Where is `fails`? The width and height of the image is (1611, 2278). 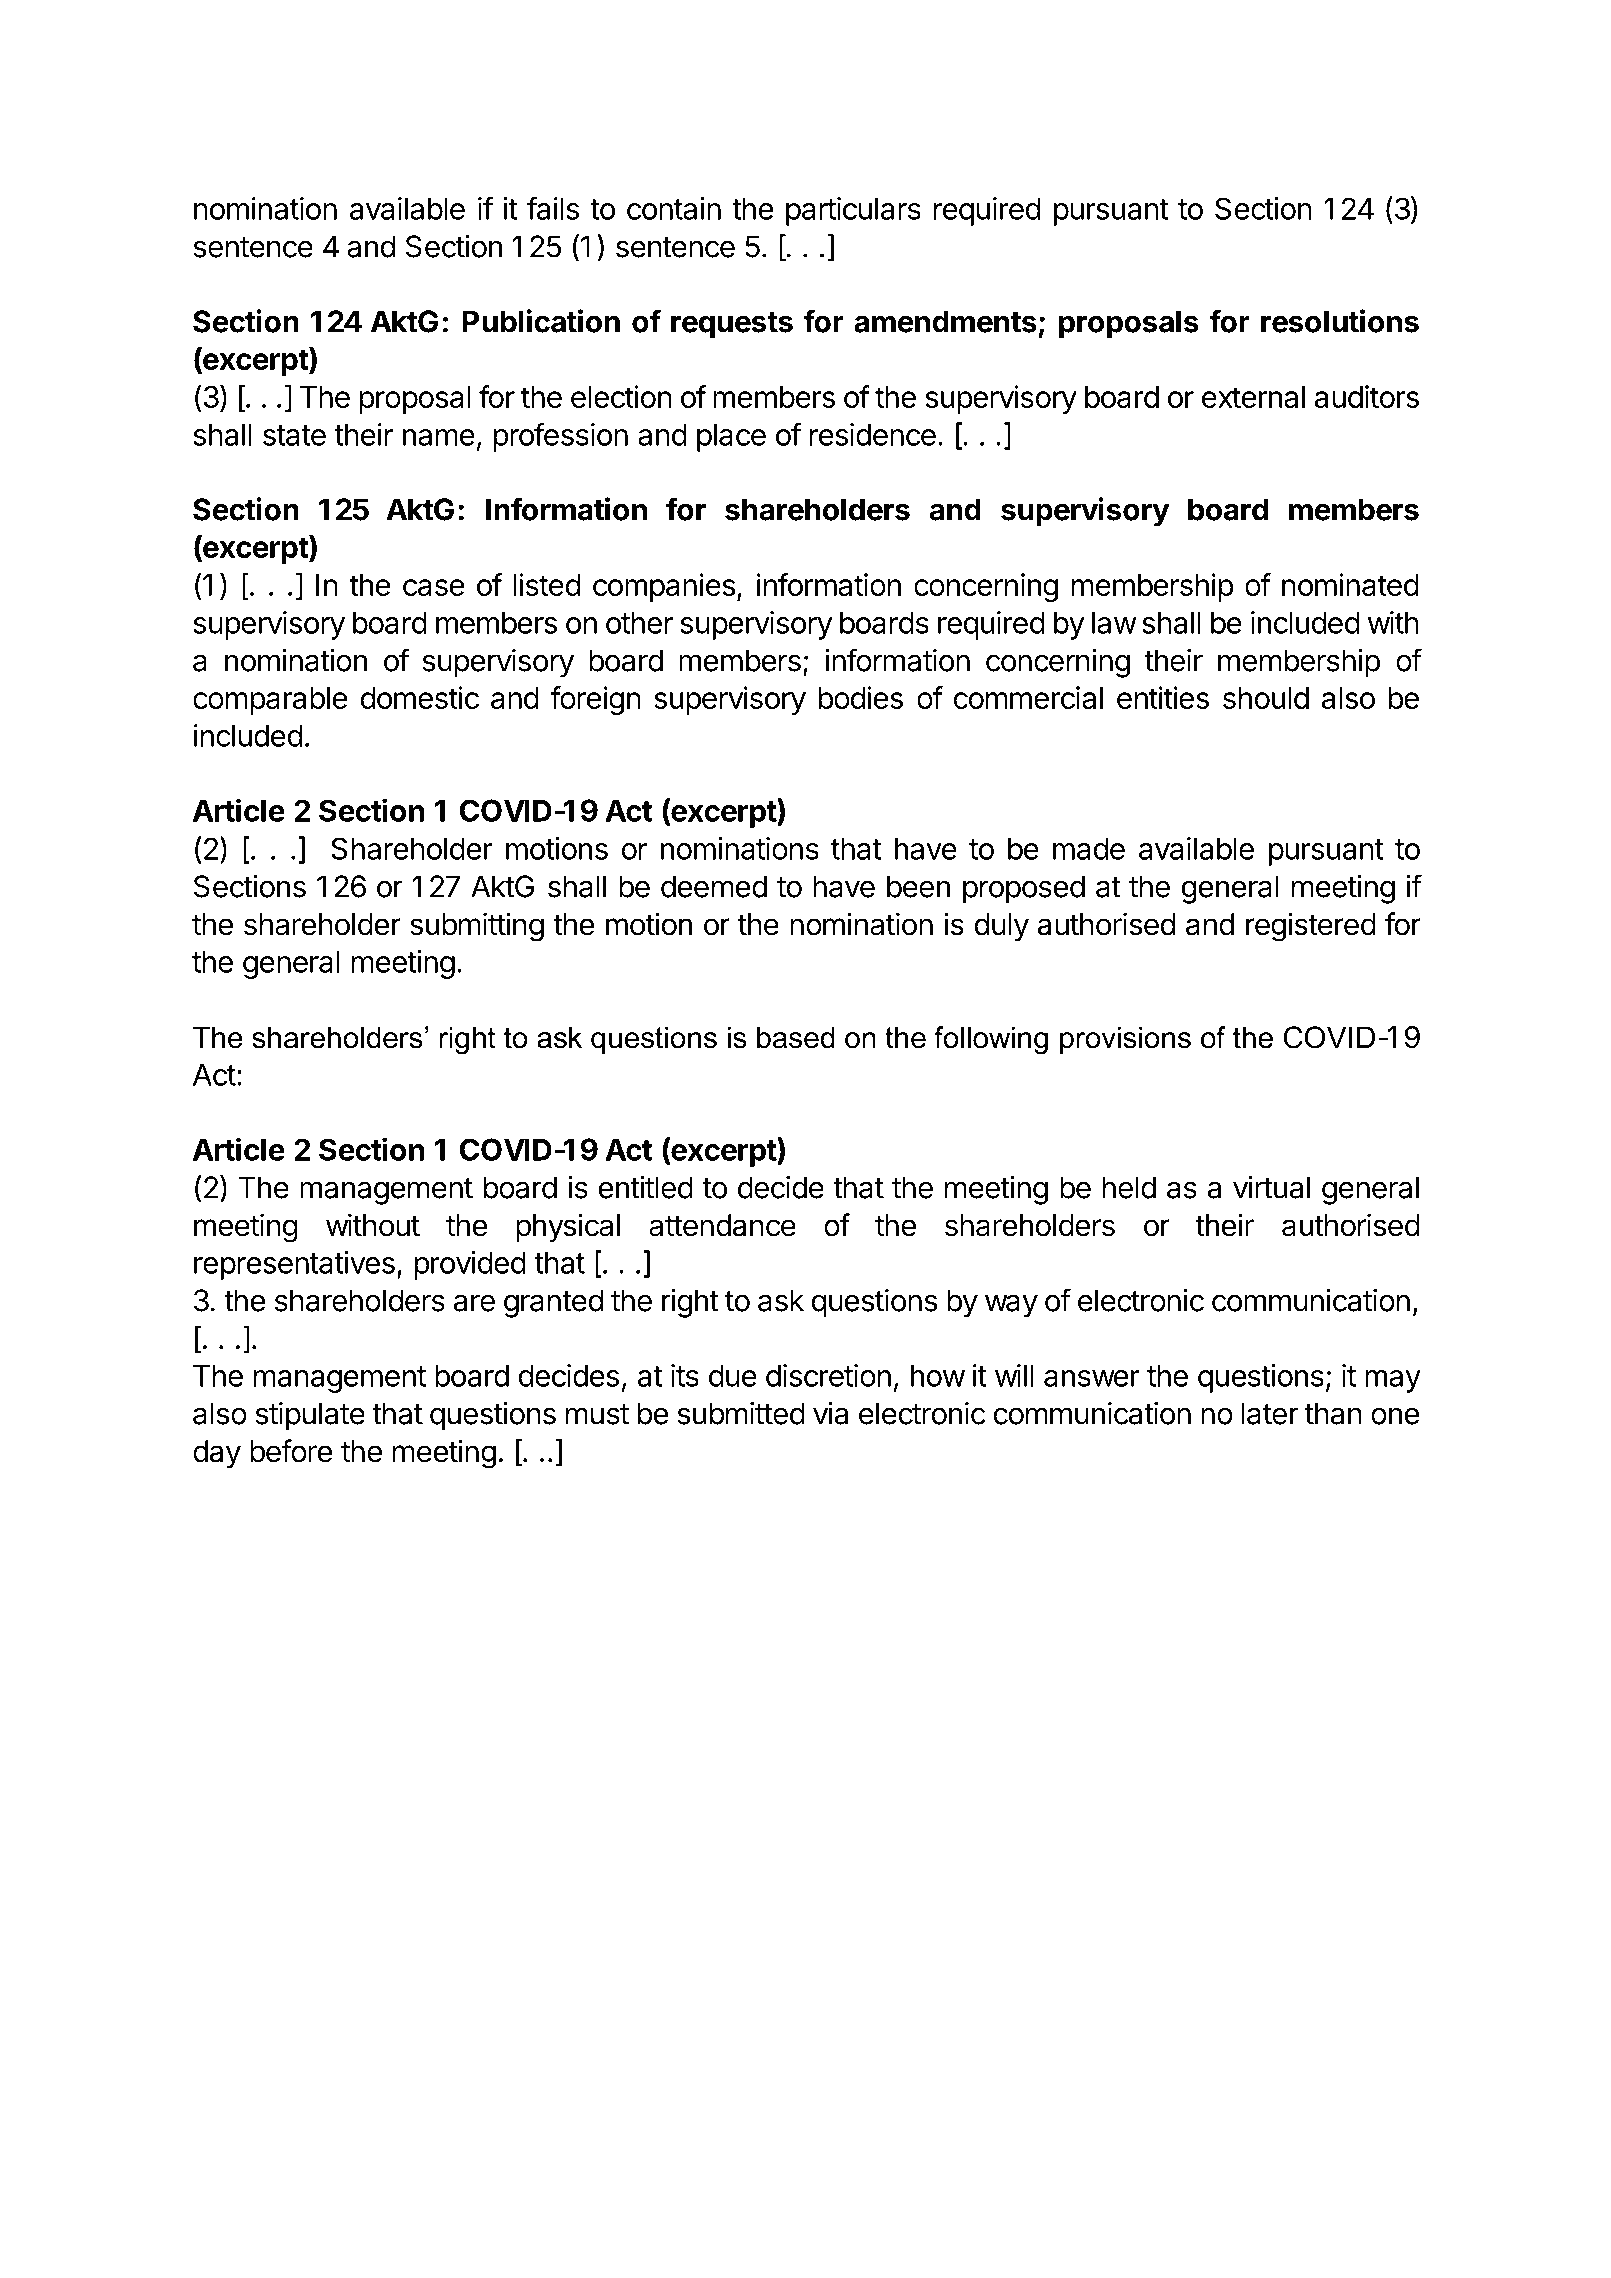 fails is located at coordinates (553, 208).
